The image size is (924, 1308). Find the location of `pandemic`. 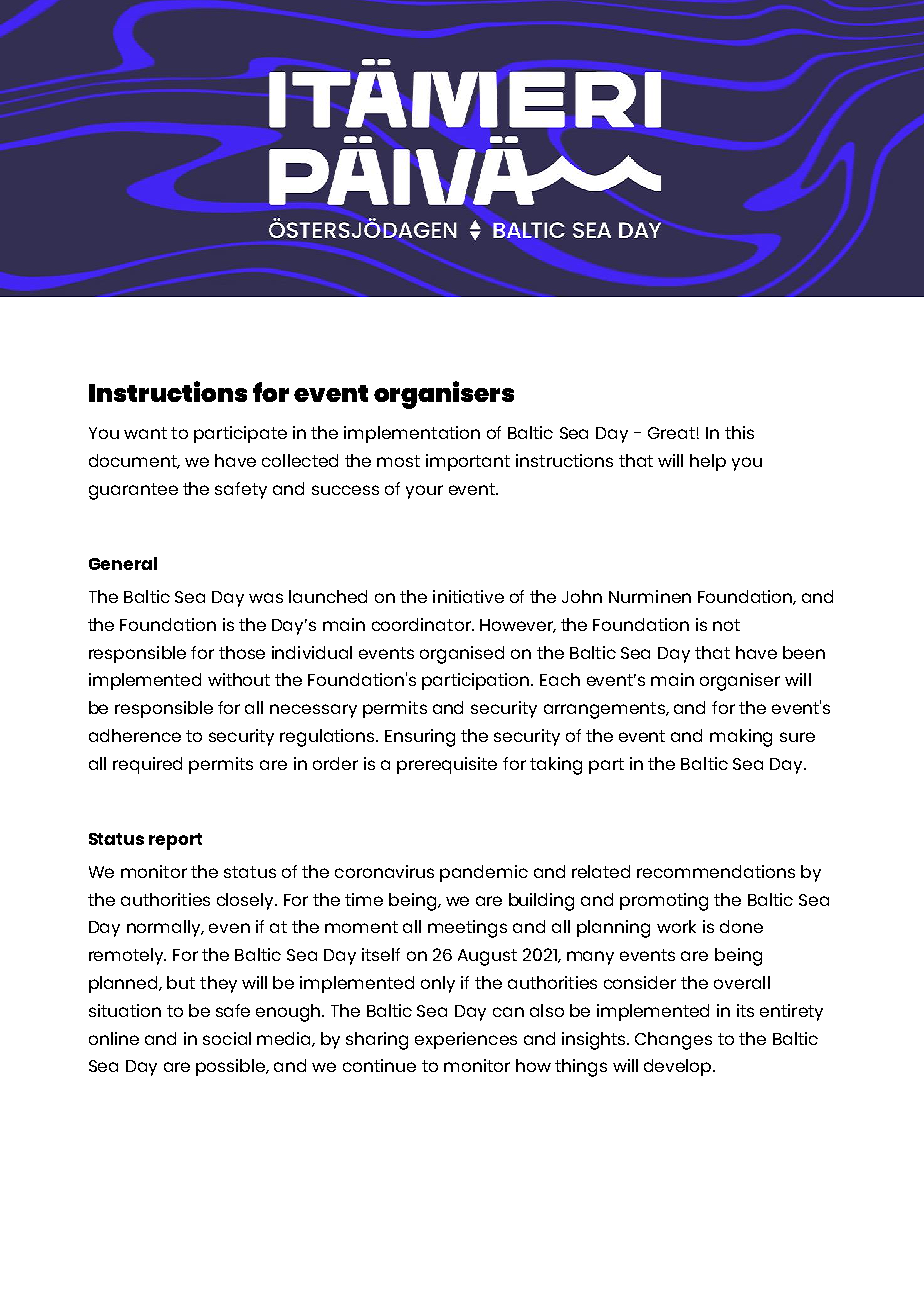

pandemic is located at coordinates (484, 873).
